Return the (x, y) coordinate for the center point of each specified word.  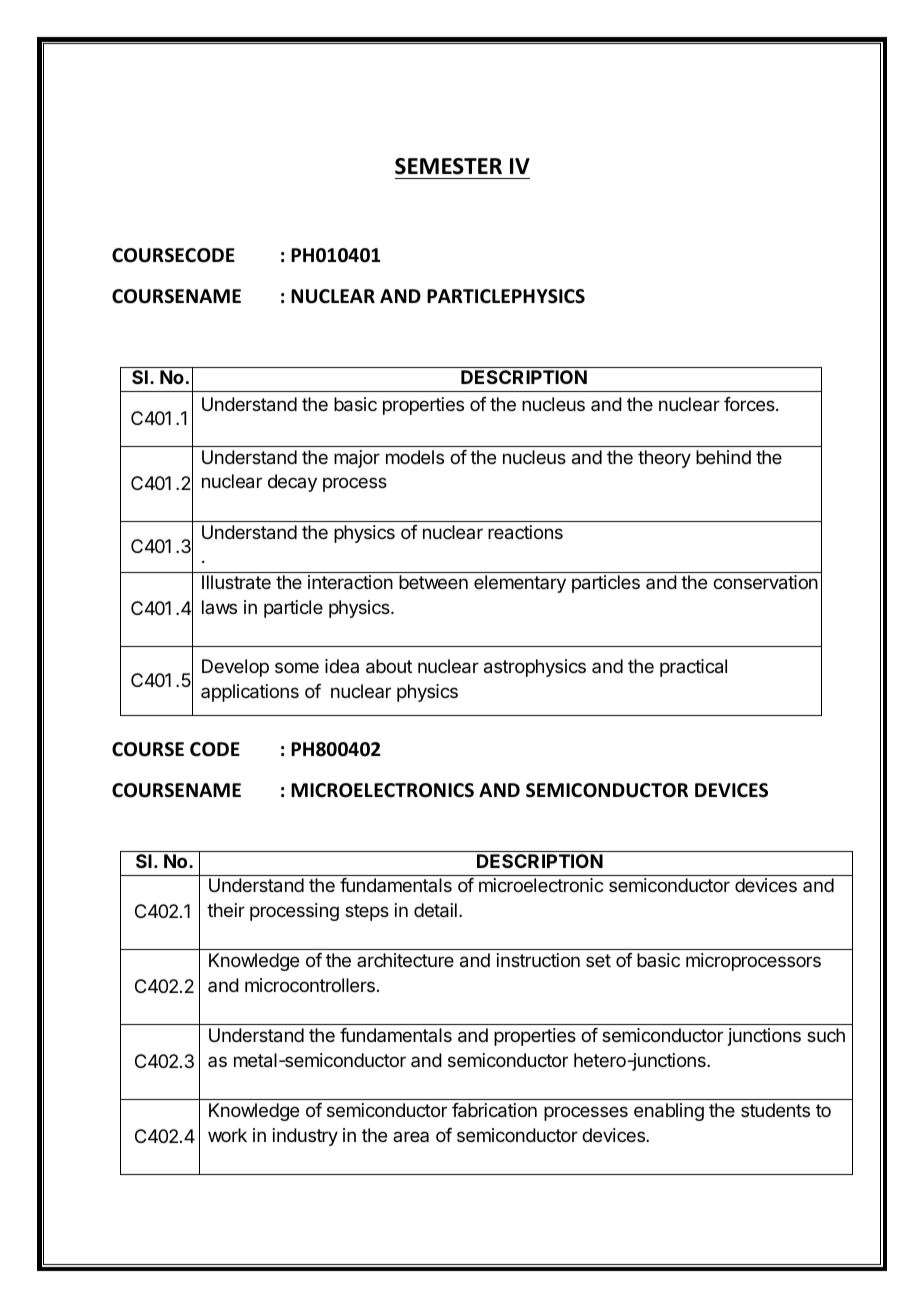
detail (435, 910)
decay (292, 483)
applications (250, 693)
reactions (525, 532)
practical (693, 668)
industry (305, 1137)
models (415, 457)
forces (750, 404)
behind (723, 457)
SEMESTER (448, 166)
